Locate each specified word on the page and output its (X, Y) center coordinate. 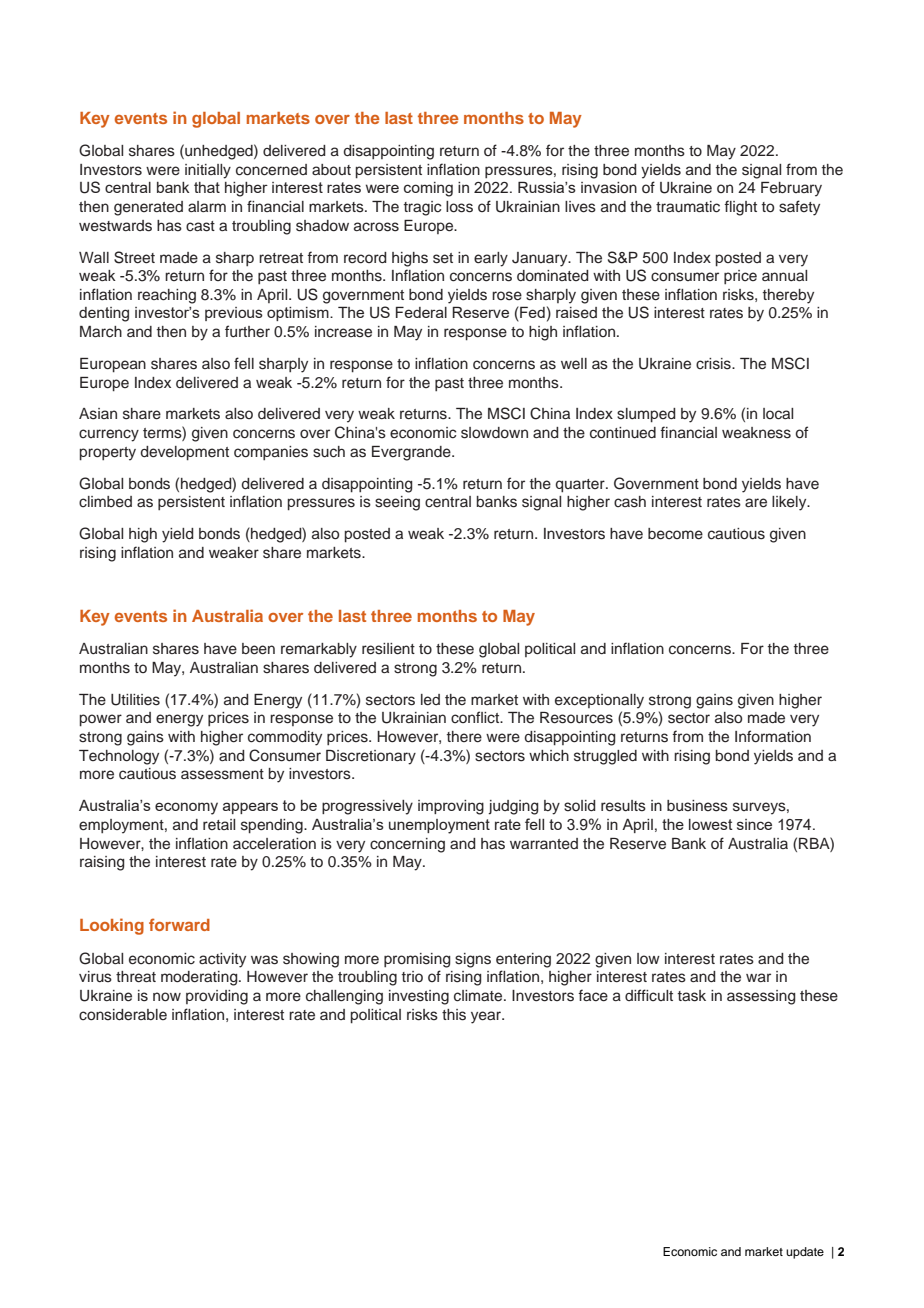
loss (459, 207)
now (167, 996)
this (454, 1015)
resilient (388, 649)
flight (740, 208)
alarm (207, 206)
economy (186, 808)
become (675, 534)
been (258, 649)
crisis (714, 364)
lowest (711, 824)
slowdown (494, 433)
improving (451, 807)
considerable (123, 1015)
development (185, 453)
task (692, 996)
